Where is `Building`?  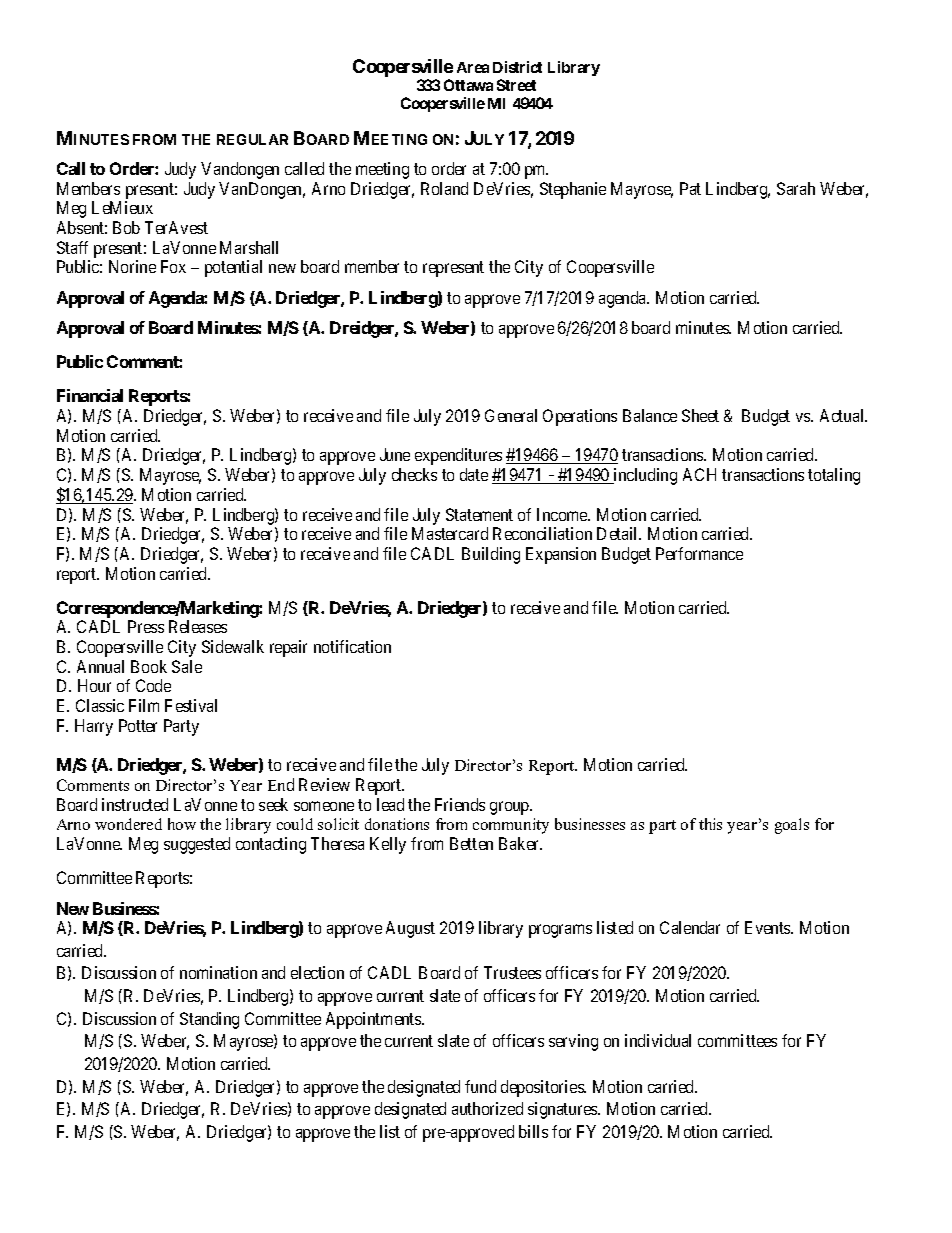 Building is located at coordinates (491, 555).
